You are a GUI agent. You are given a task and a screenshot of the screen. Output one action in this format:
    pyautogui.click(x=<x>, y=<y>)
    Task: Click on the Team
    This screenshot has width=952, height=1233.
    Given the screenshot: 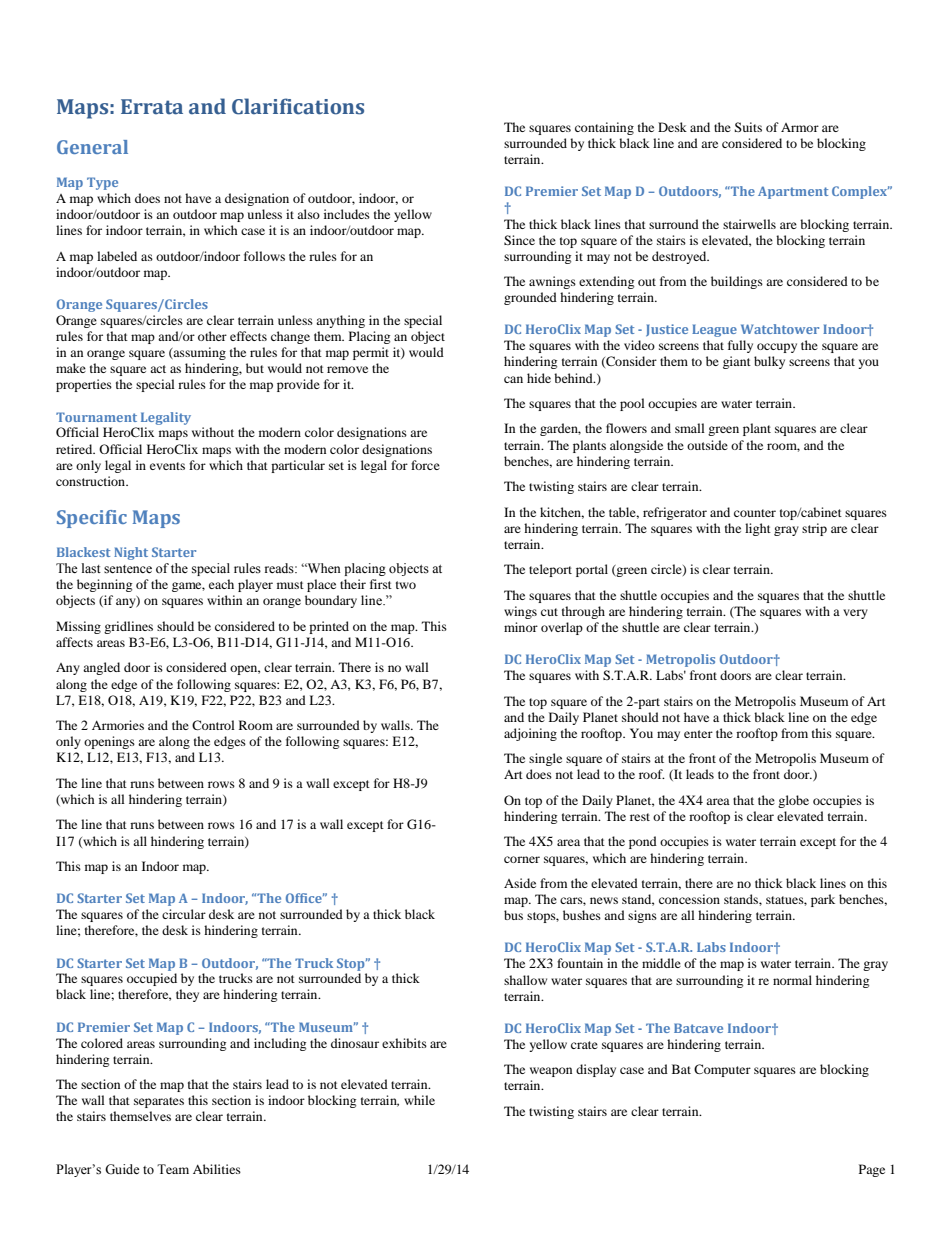 What is the action you would take?
    pyautogui.click(x=173, y=1169)
